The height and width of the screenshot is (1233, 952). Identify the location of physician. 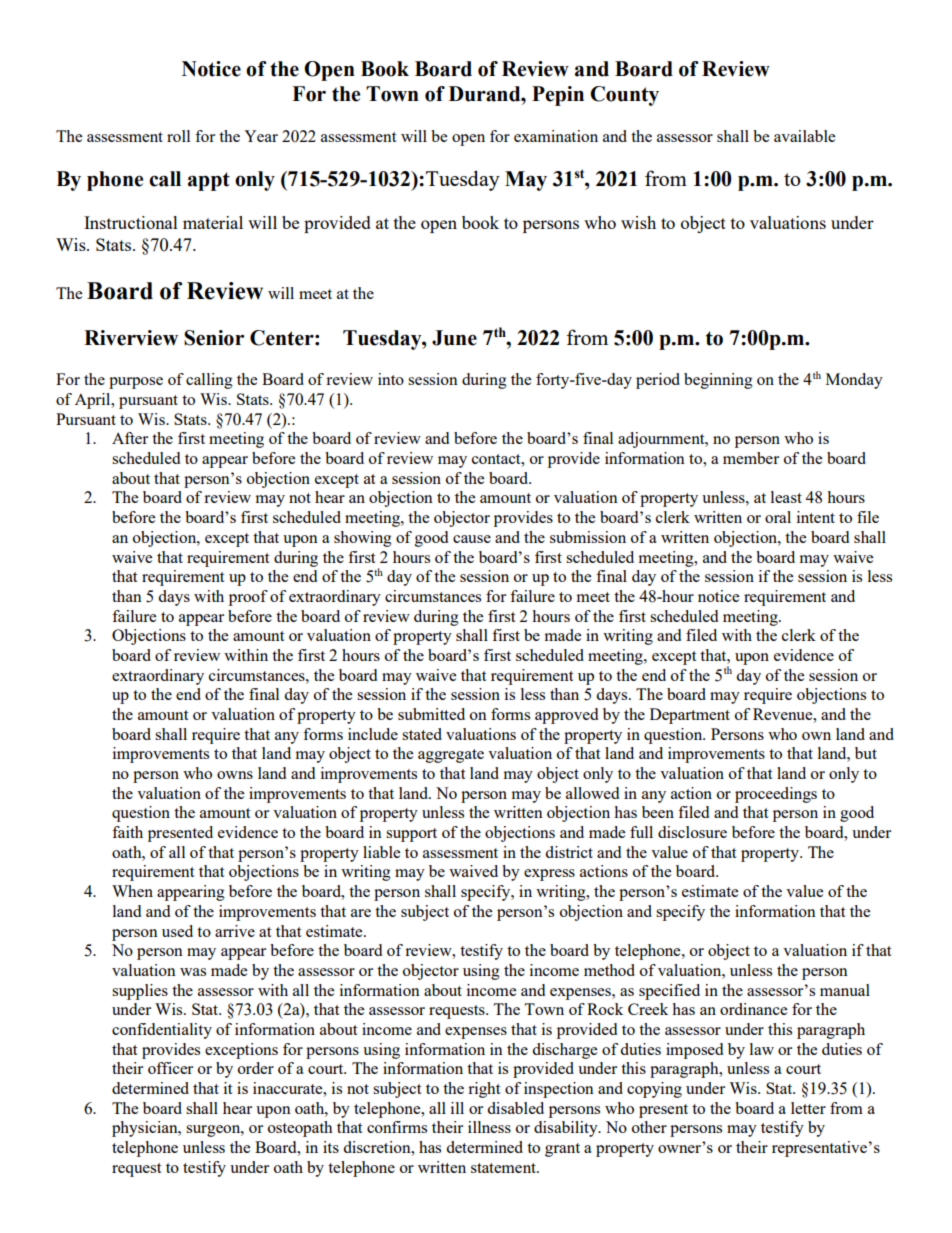
(146, 1129).
